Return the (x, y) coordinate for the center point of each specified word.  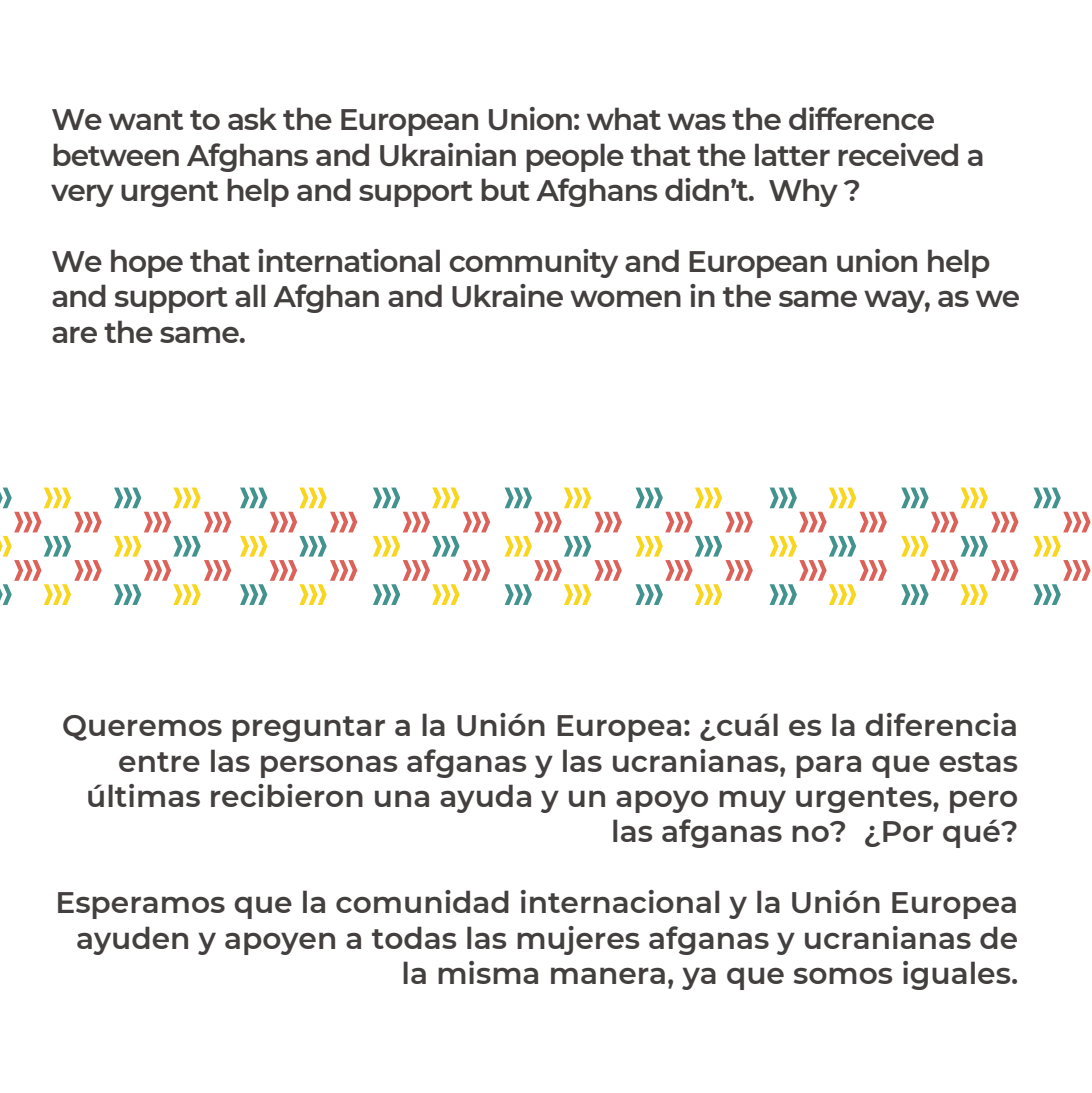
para (828, 766)
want (146, 120)
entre (159, 762)
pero (983, 801)
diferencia (940, 724)
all (250, 295)
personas (329, 766)
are (74, 334)
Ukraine (507, 296)
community (533, 263)
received (898, 154)
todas (414, 937)
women (625, 298)
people (575, 157)
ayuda (485, 798)
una (402, 798)
